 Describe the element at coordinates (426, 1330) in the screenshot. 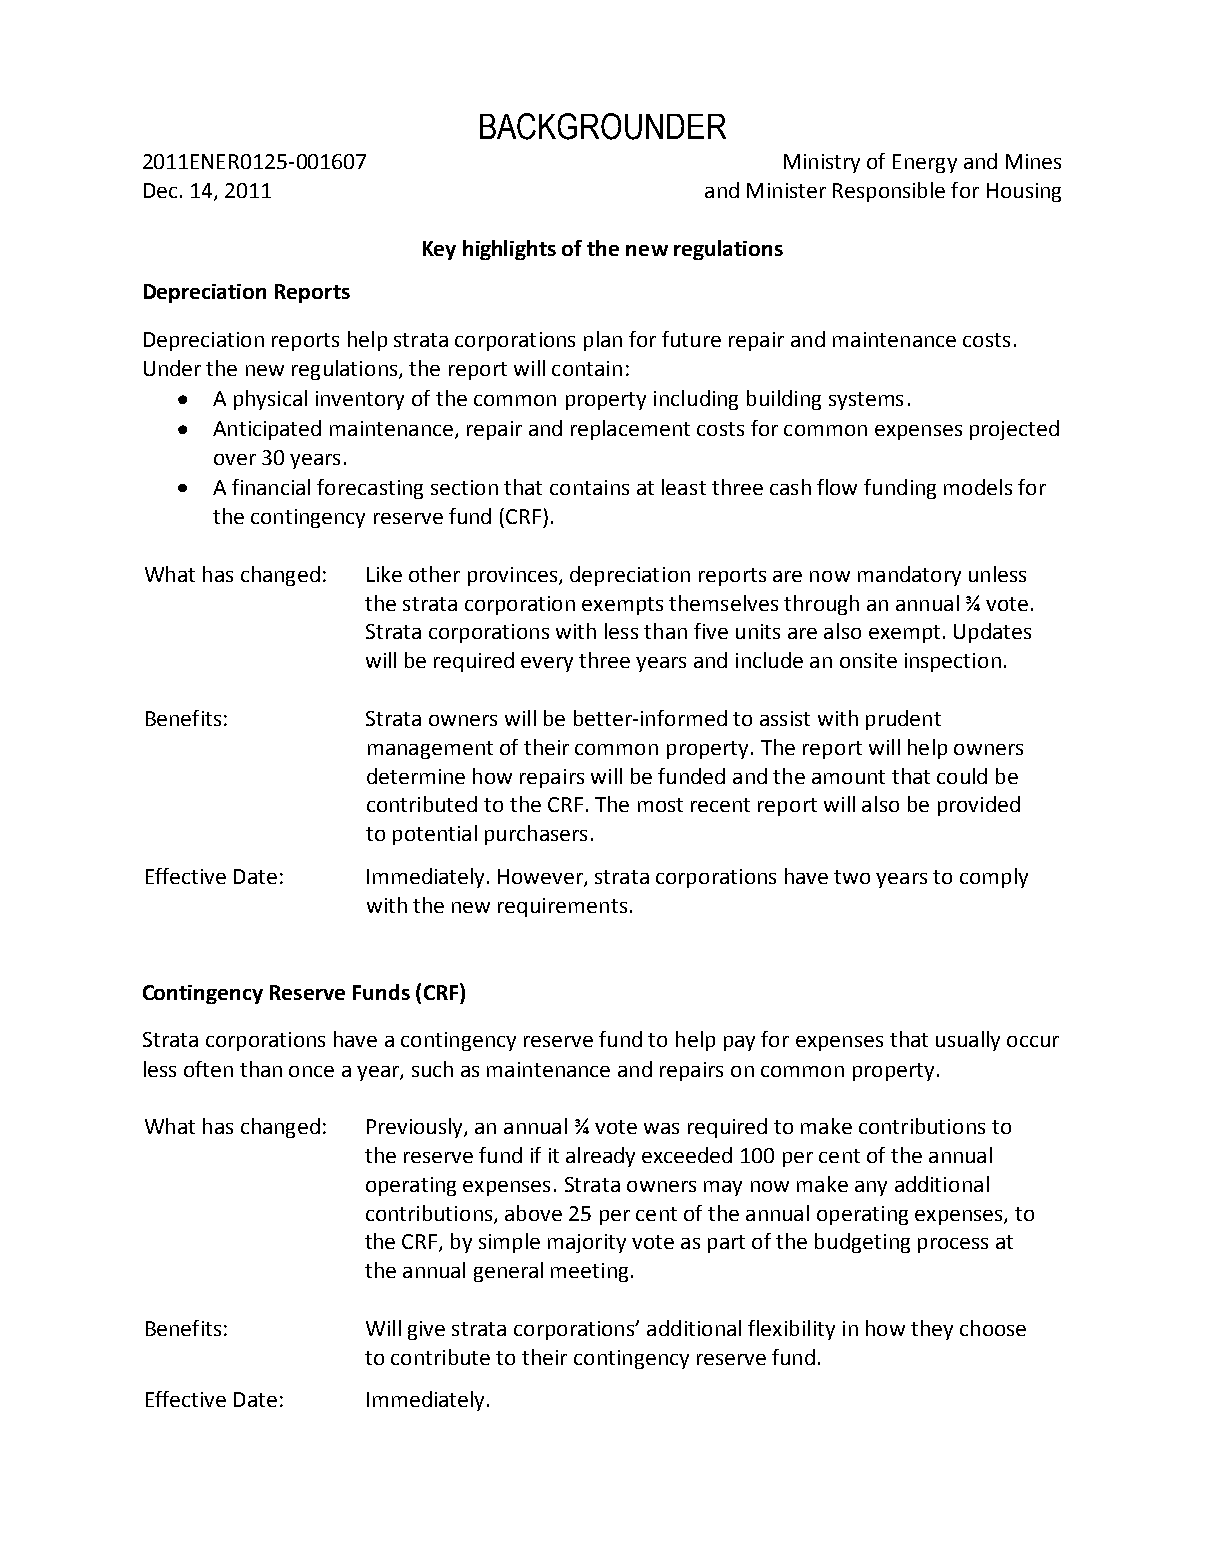

I see `give` at that location.
